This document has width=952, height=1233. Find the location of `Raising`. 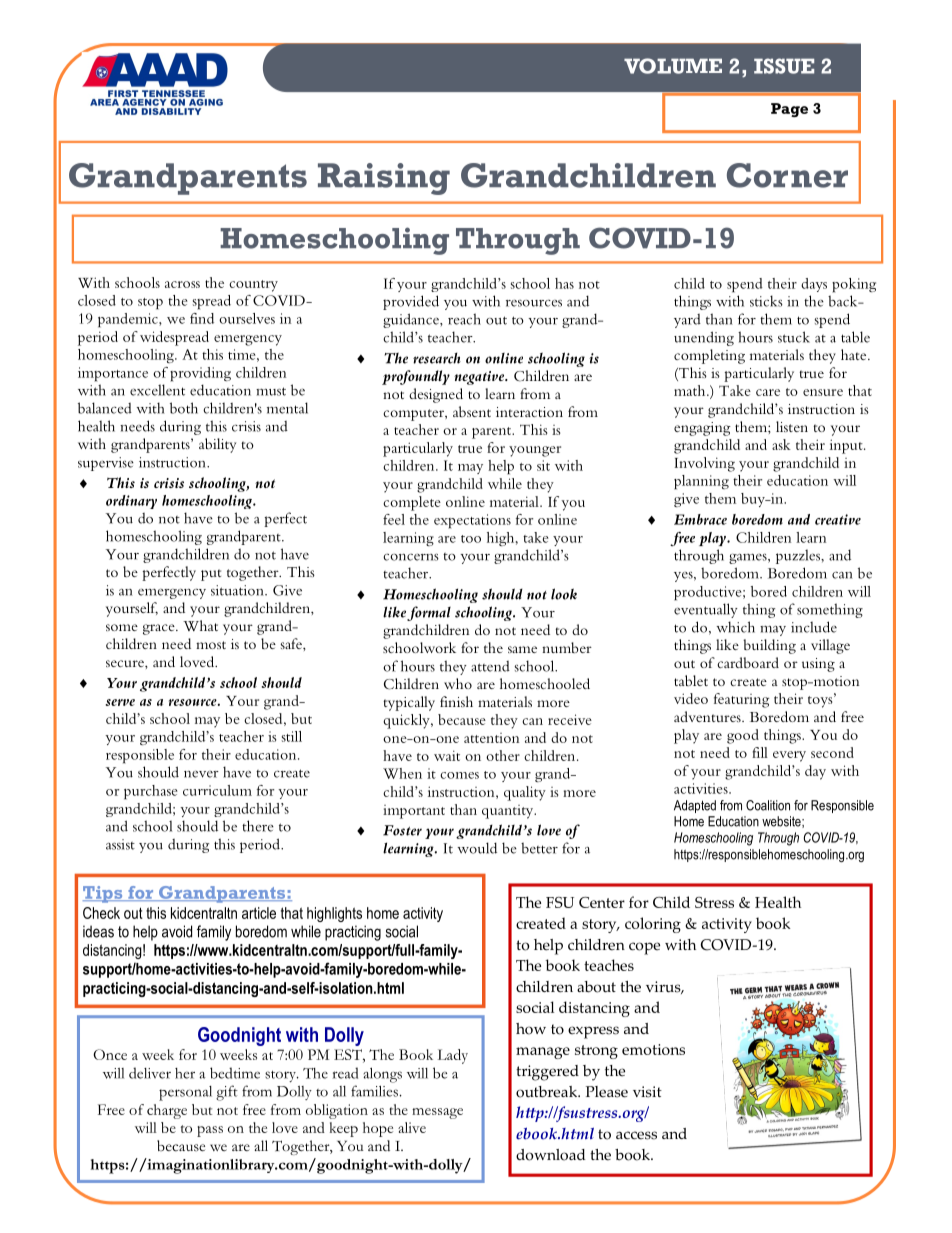

Raising is located at coordinates (384, 179).
